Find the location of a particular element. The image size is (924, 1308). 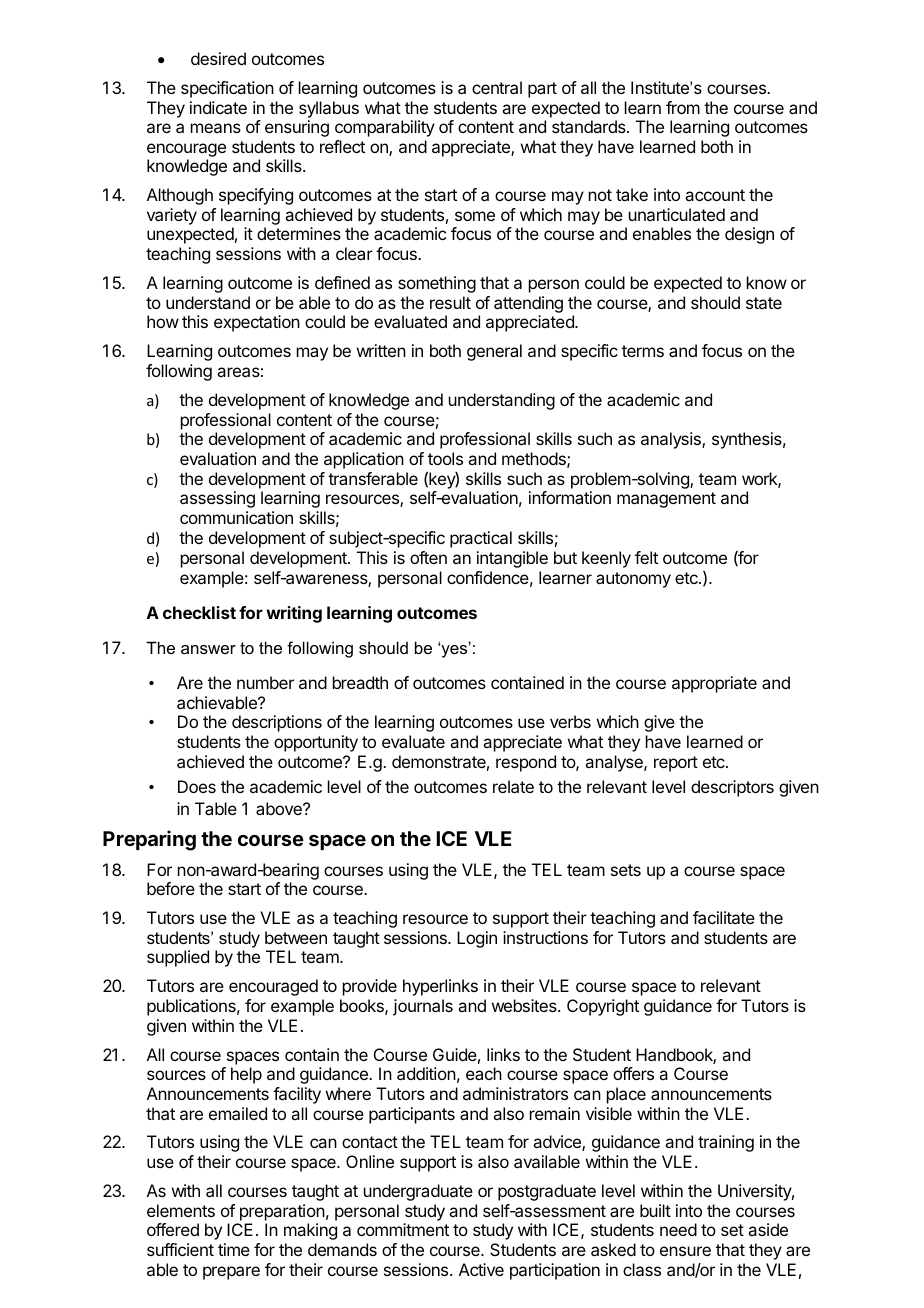

central is located at coordinates (497, 87).
